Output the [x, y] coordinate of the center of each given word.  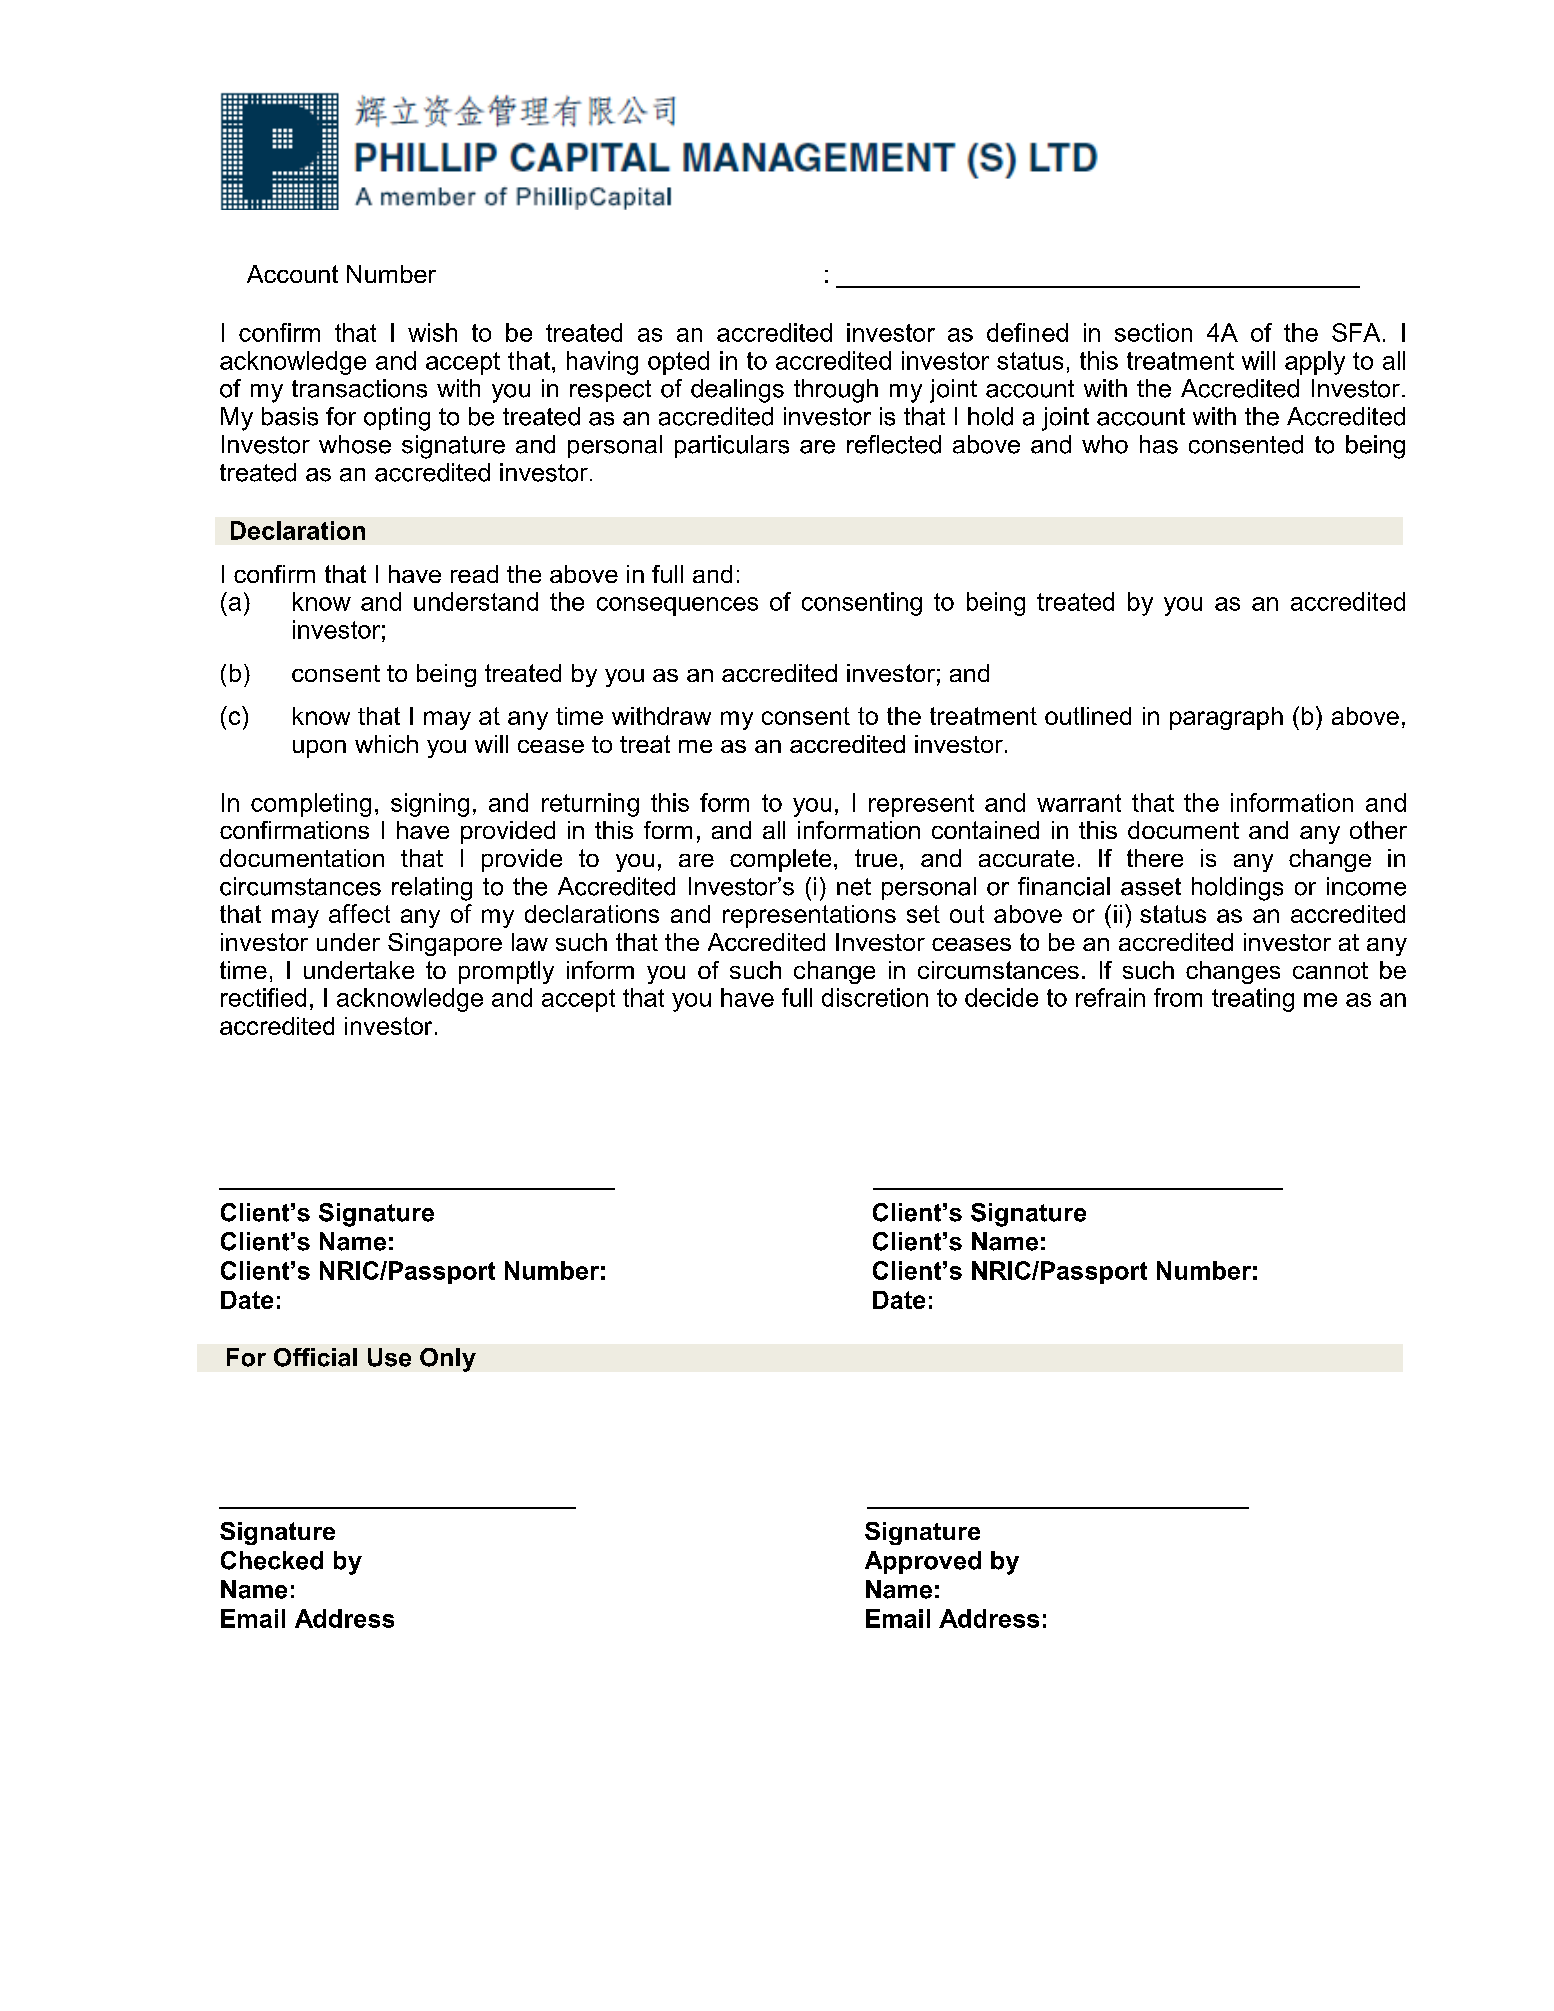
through [836, 391]
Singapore [445, 944]
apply [1315, 363]
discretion [875, 997]
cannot [1330, 970]
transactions [359, 388]
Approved [923, 1562]
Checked [272, 1560]
